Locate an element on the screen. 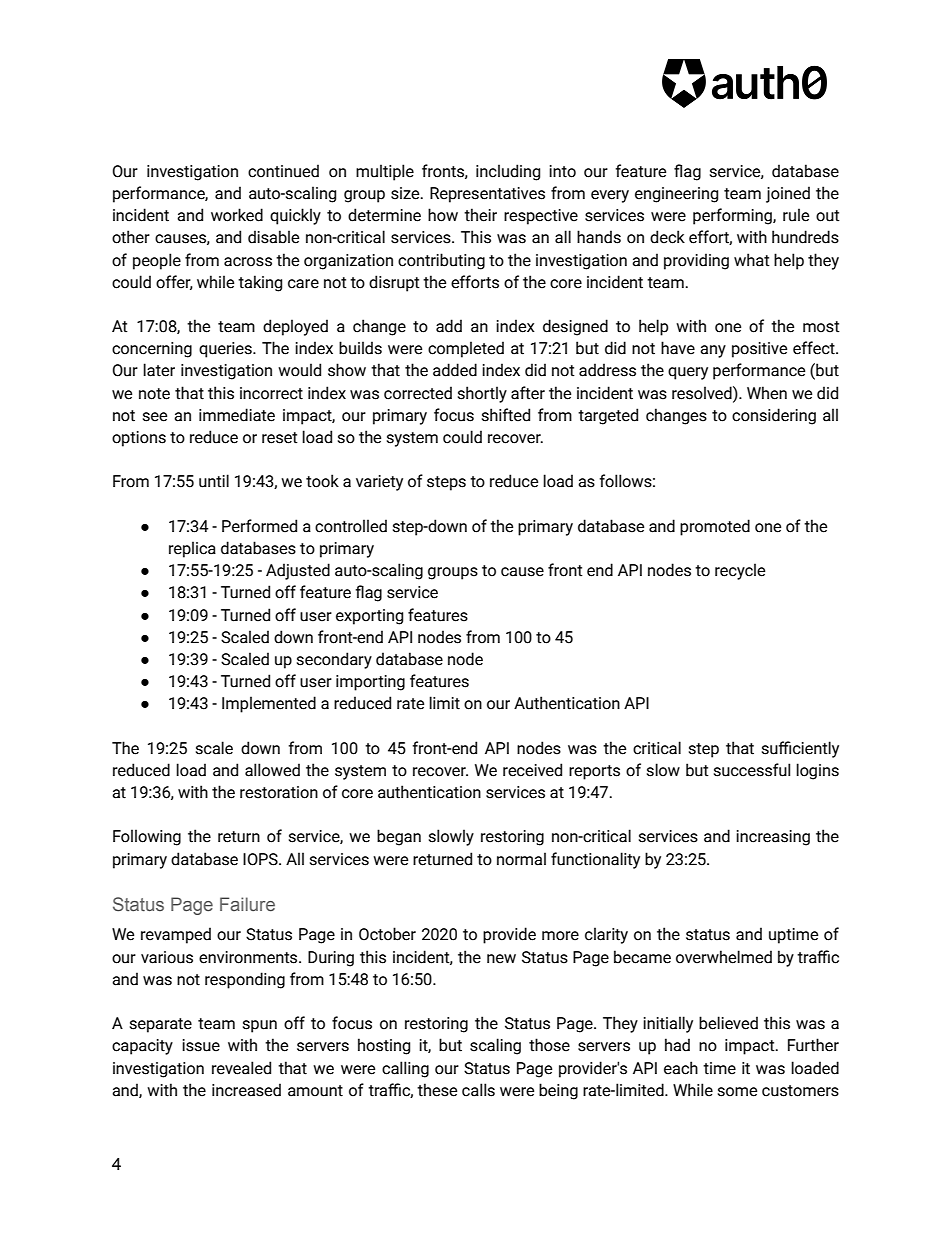 The image size is (952, 1233). shifted is located at coordinates (506, 415).
